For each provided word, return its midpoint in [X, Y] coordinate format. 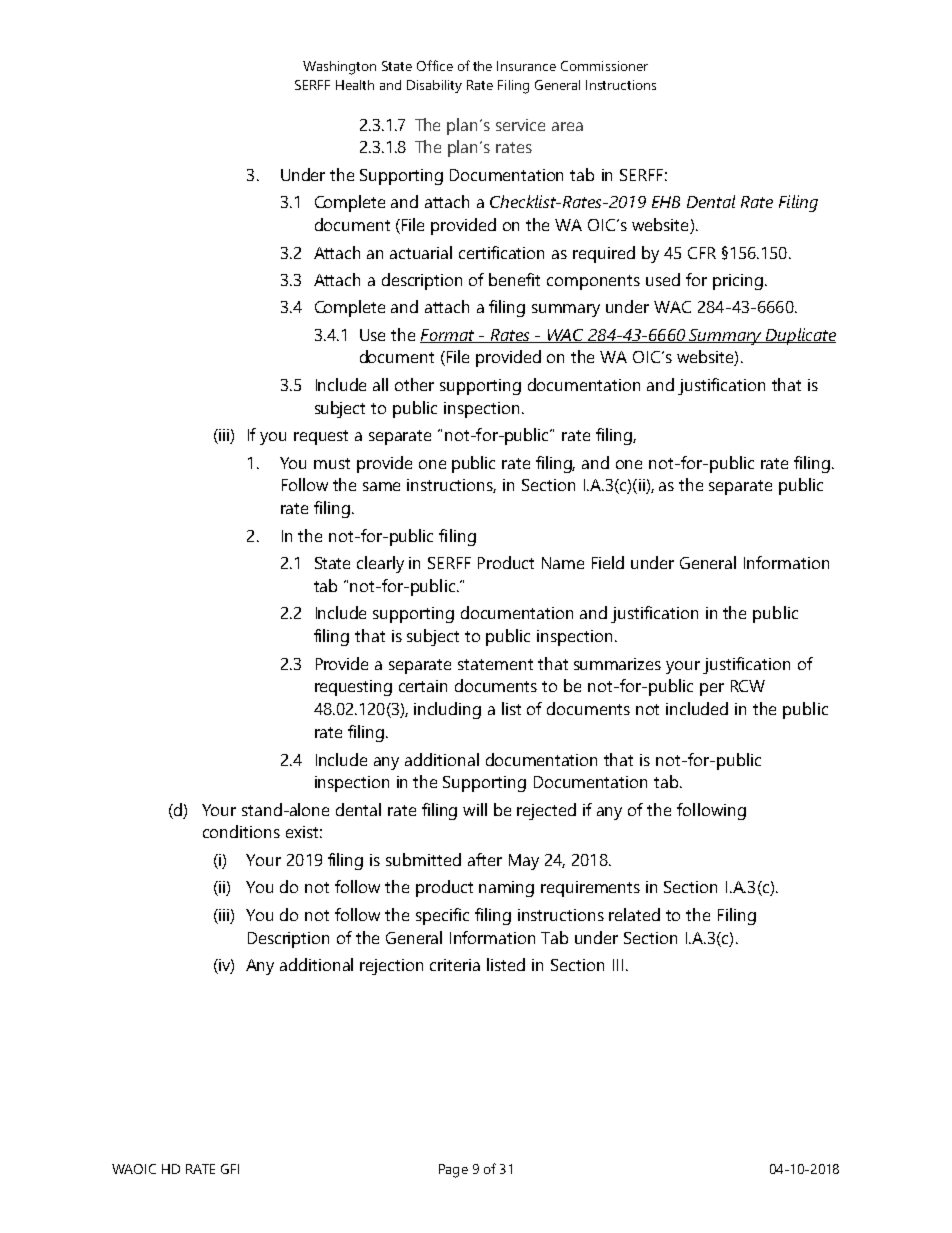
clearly [380, 564]
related [634, 914]
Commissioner [604, 66]
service [520, 125]
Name [563, 563]
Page [453, 1171]
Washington [339, 68]
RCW [748, 686]
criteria [455, 965]
